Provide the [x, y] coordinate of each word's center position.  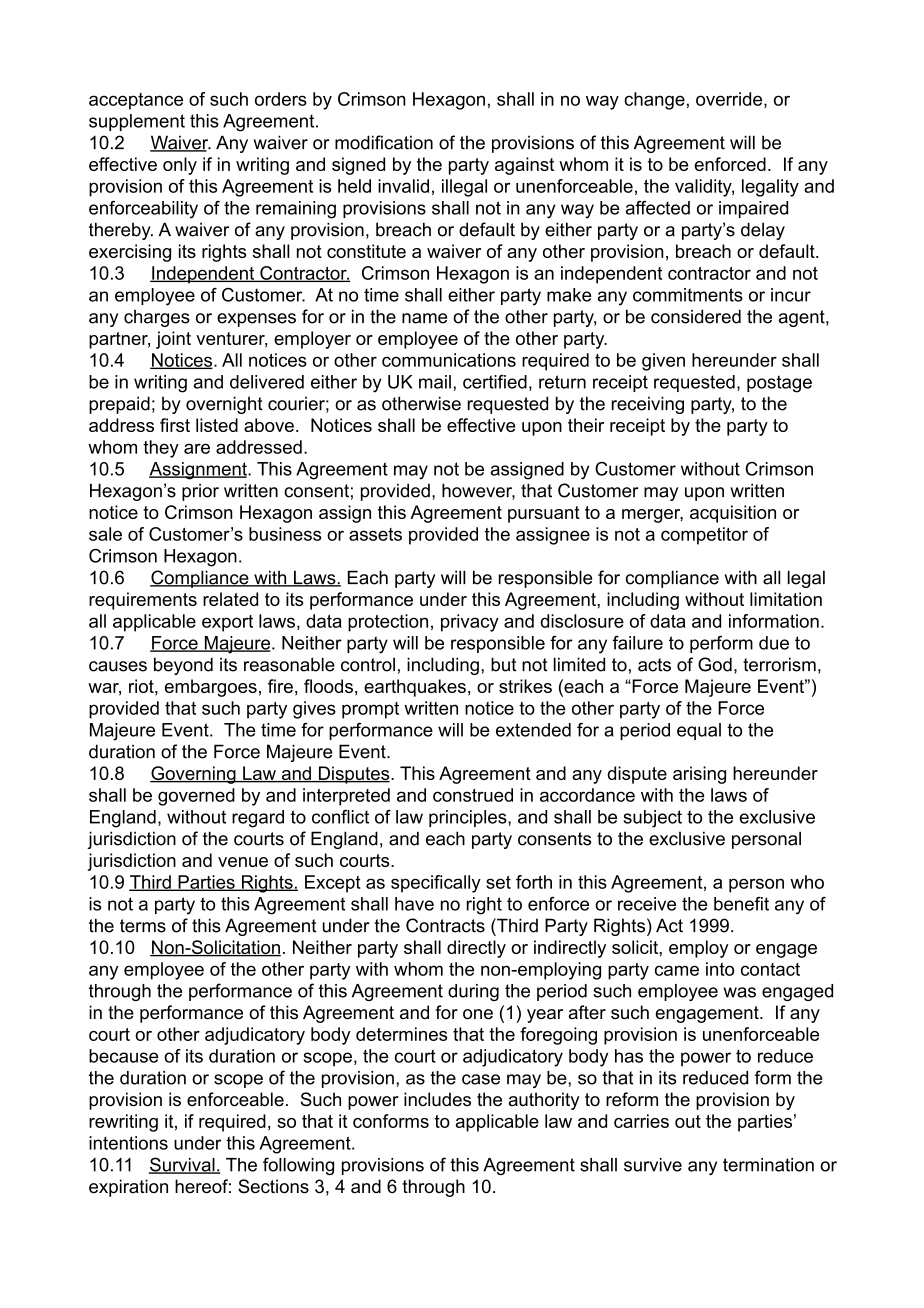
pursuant [544, 514]
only [180, 166]
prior [200, 492]
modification [384, 142]
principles [469, 818]
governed [196, 797]
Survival [183, 1165]
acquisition [733, 514]
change [654, 101]
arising [699, 775]
